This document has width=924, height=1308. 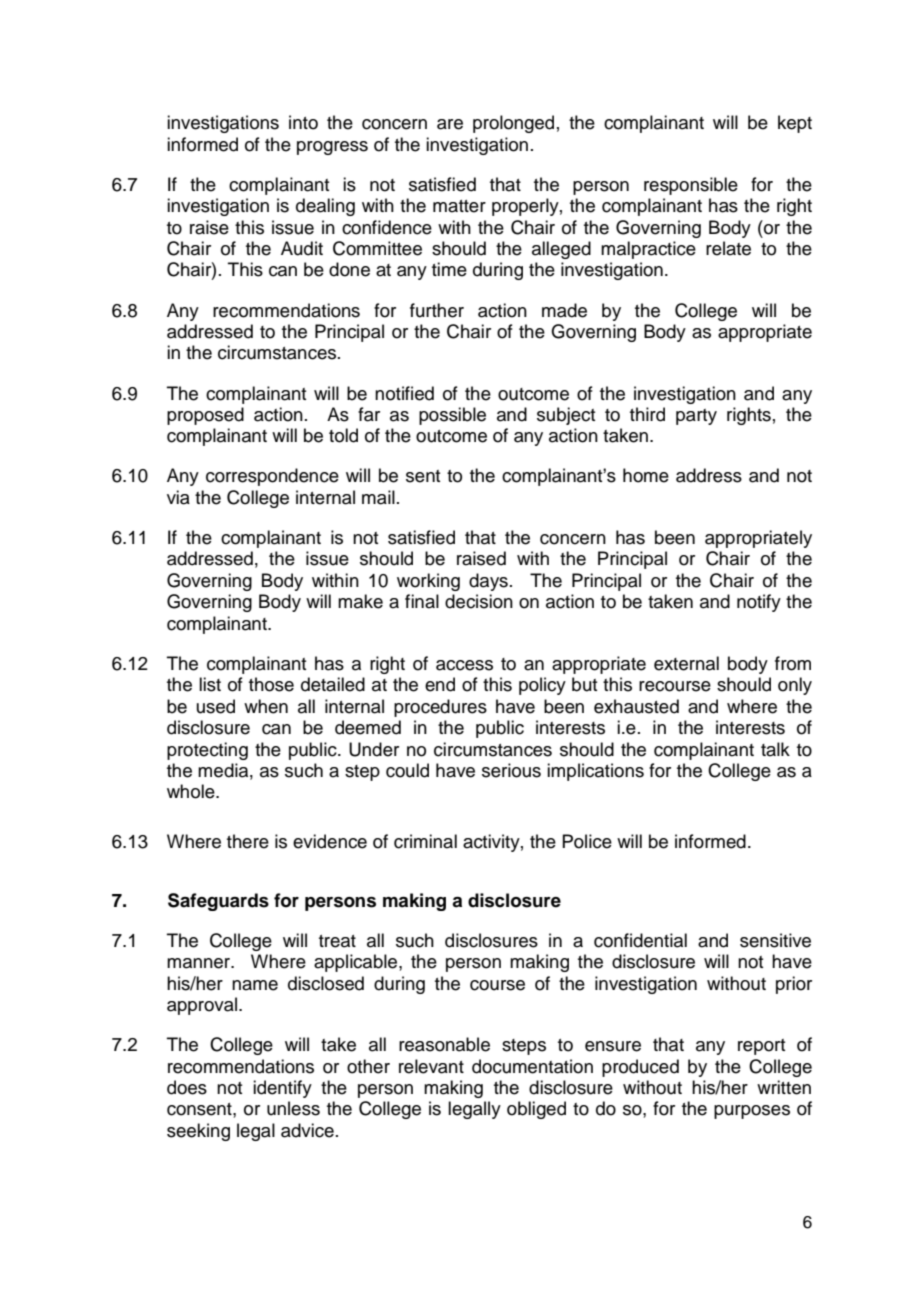 I want to click on responsible, so click(x=691, y=186).
